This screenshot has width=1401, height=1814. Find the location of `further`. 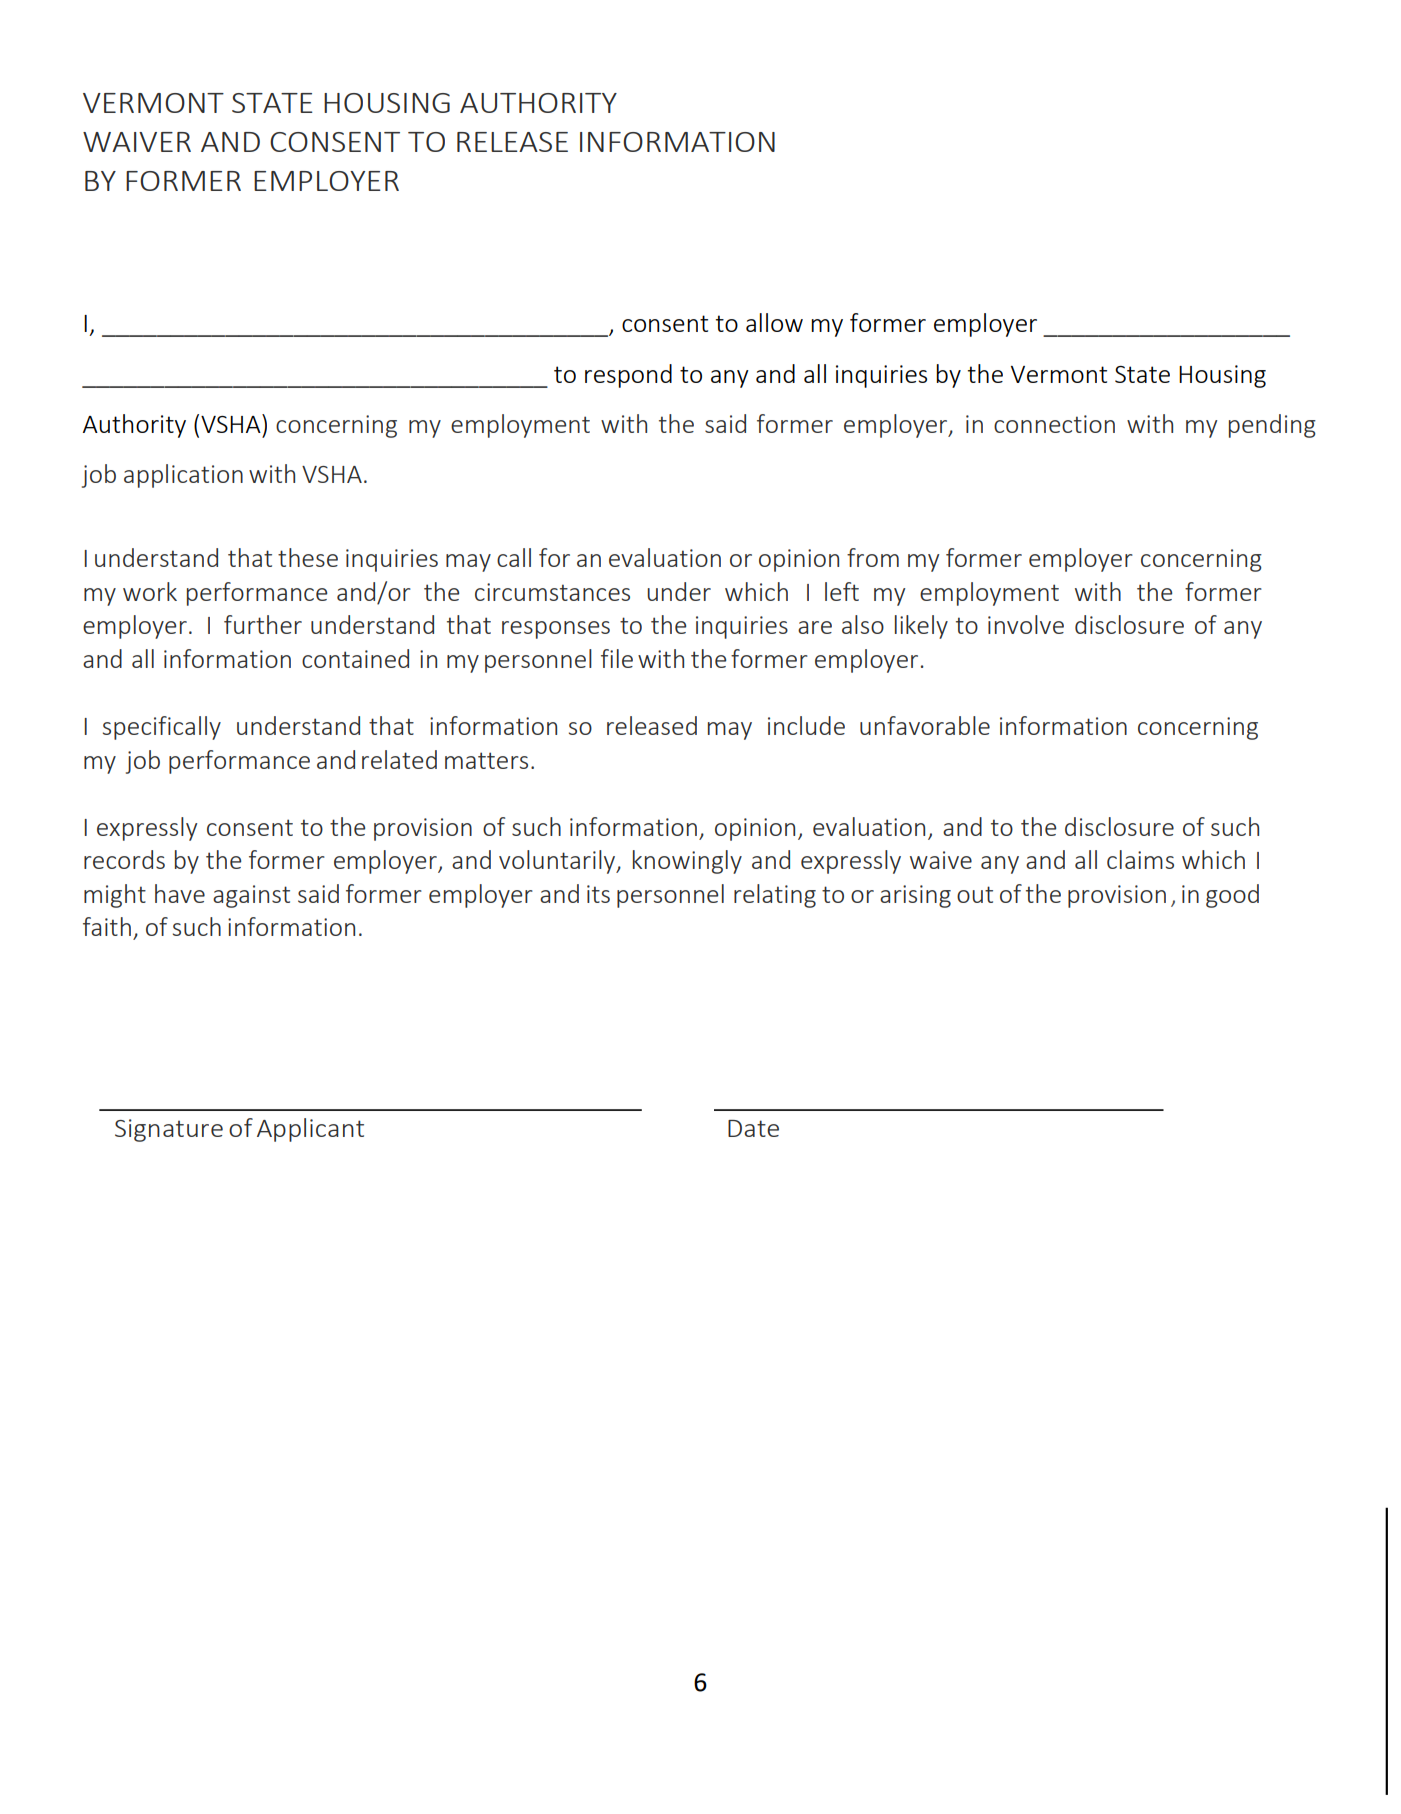

further is located at coordinates (263, 624).
